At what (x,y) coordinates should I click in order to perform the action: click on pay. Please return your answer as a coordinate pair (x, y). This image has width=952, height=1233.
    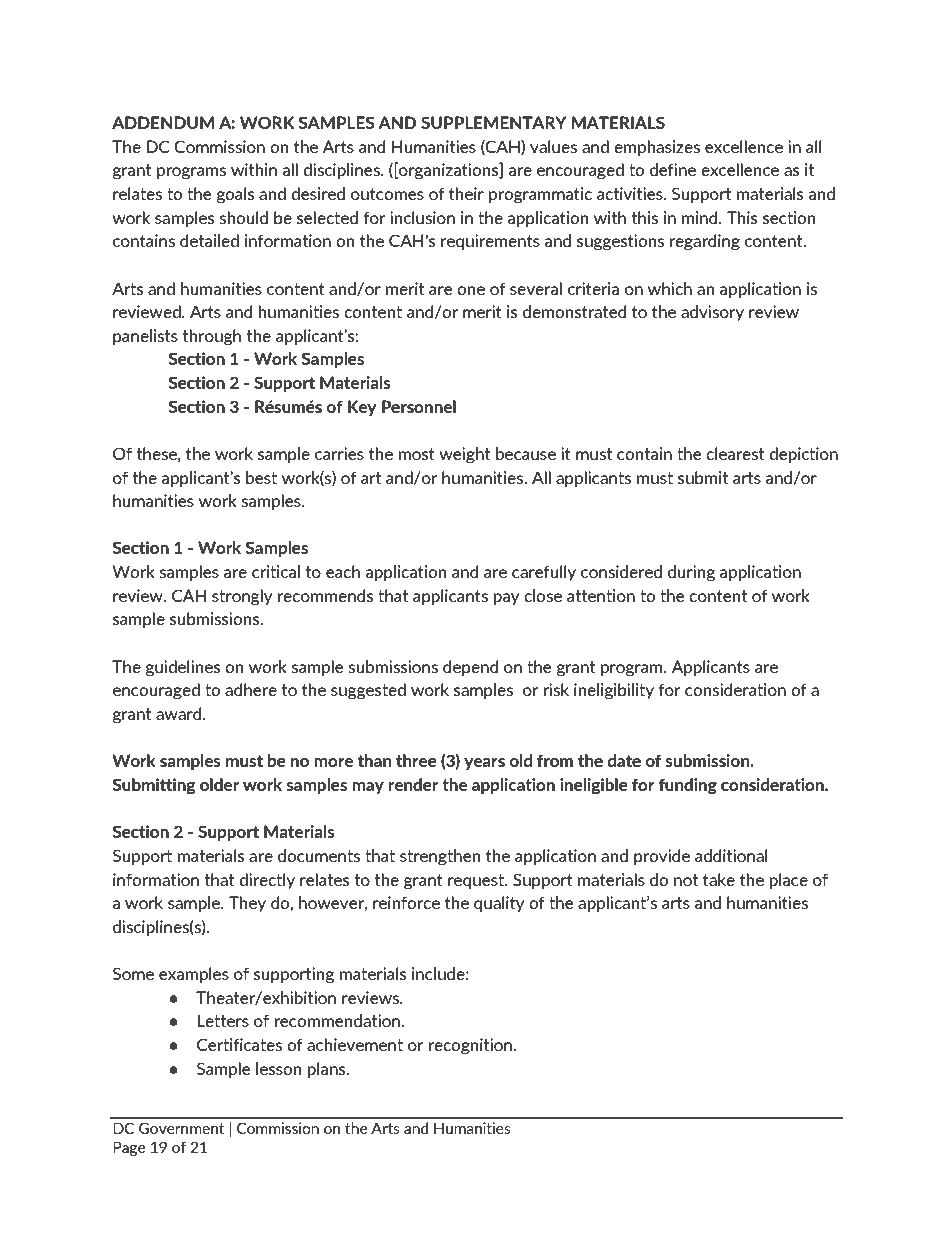
    Looking at the image, I should click on (506, 599).
